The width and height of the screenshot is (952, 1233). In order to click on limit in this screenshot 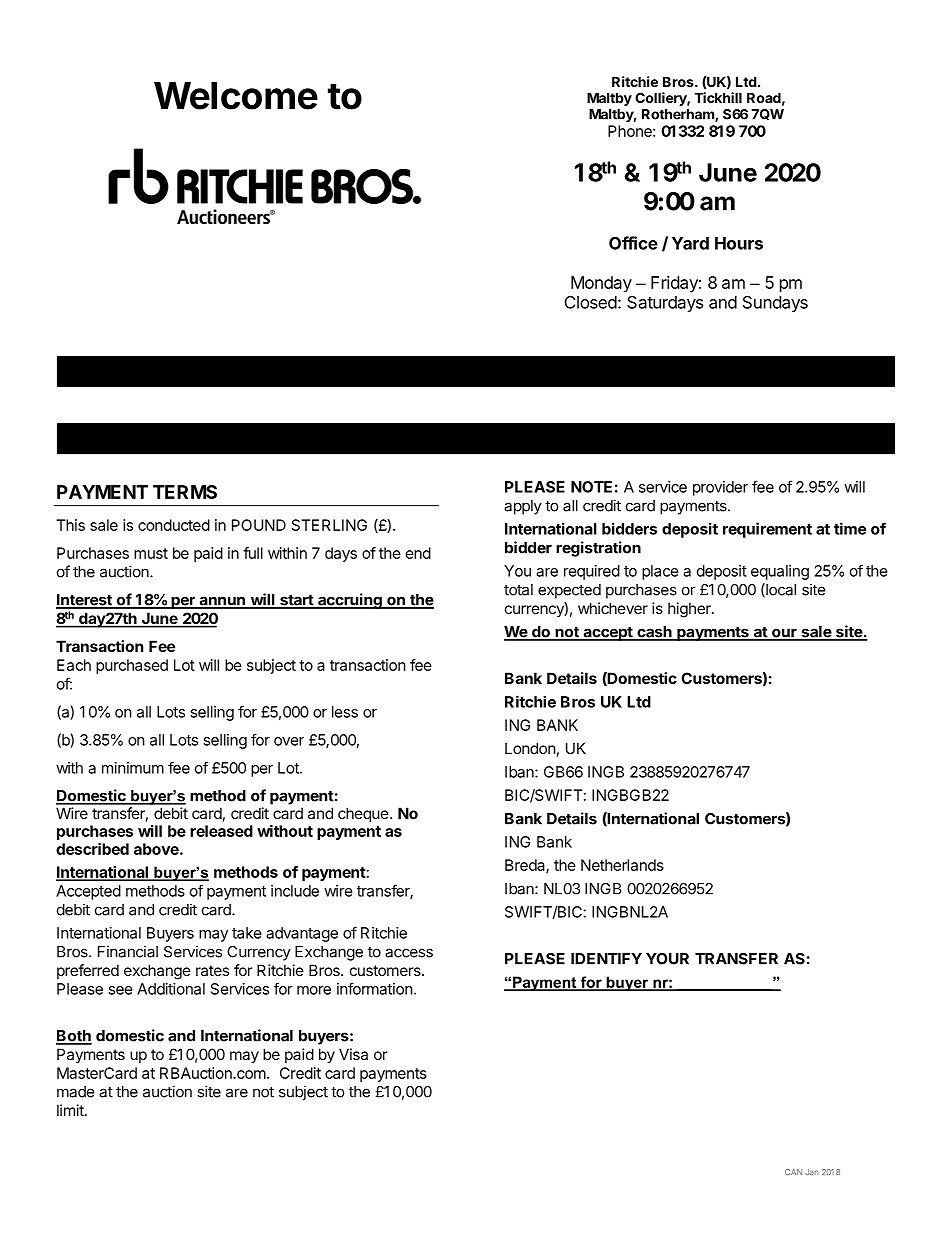, I will do `click(71, 1110)`.
